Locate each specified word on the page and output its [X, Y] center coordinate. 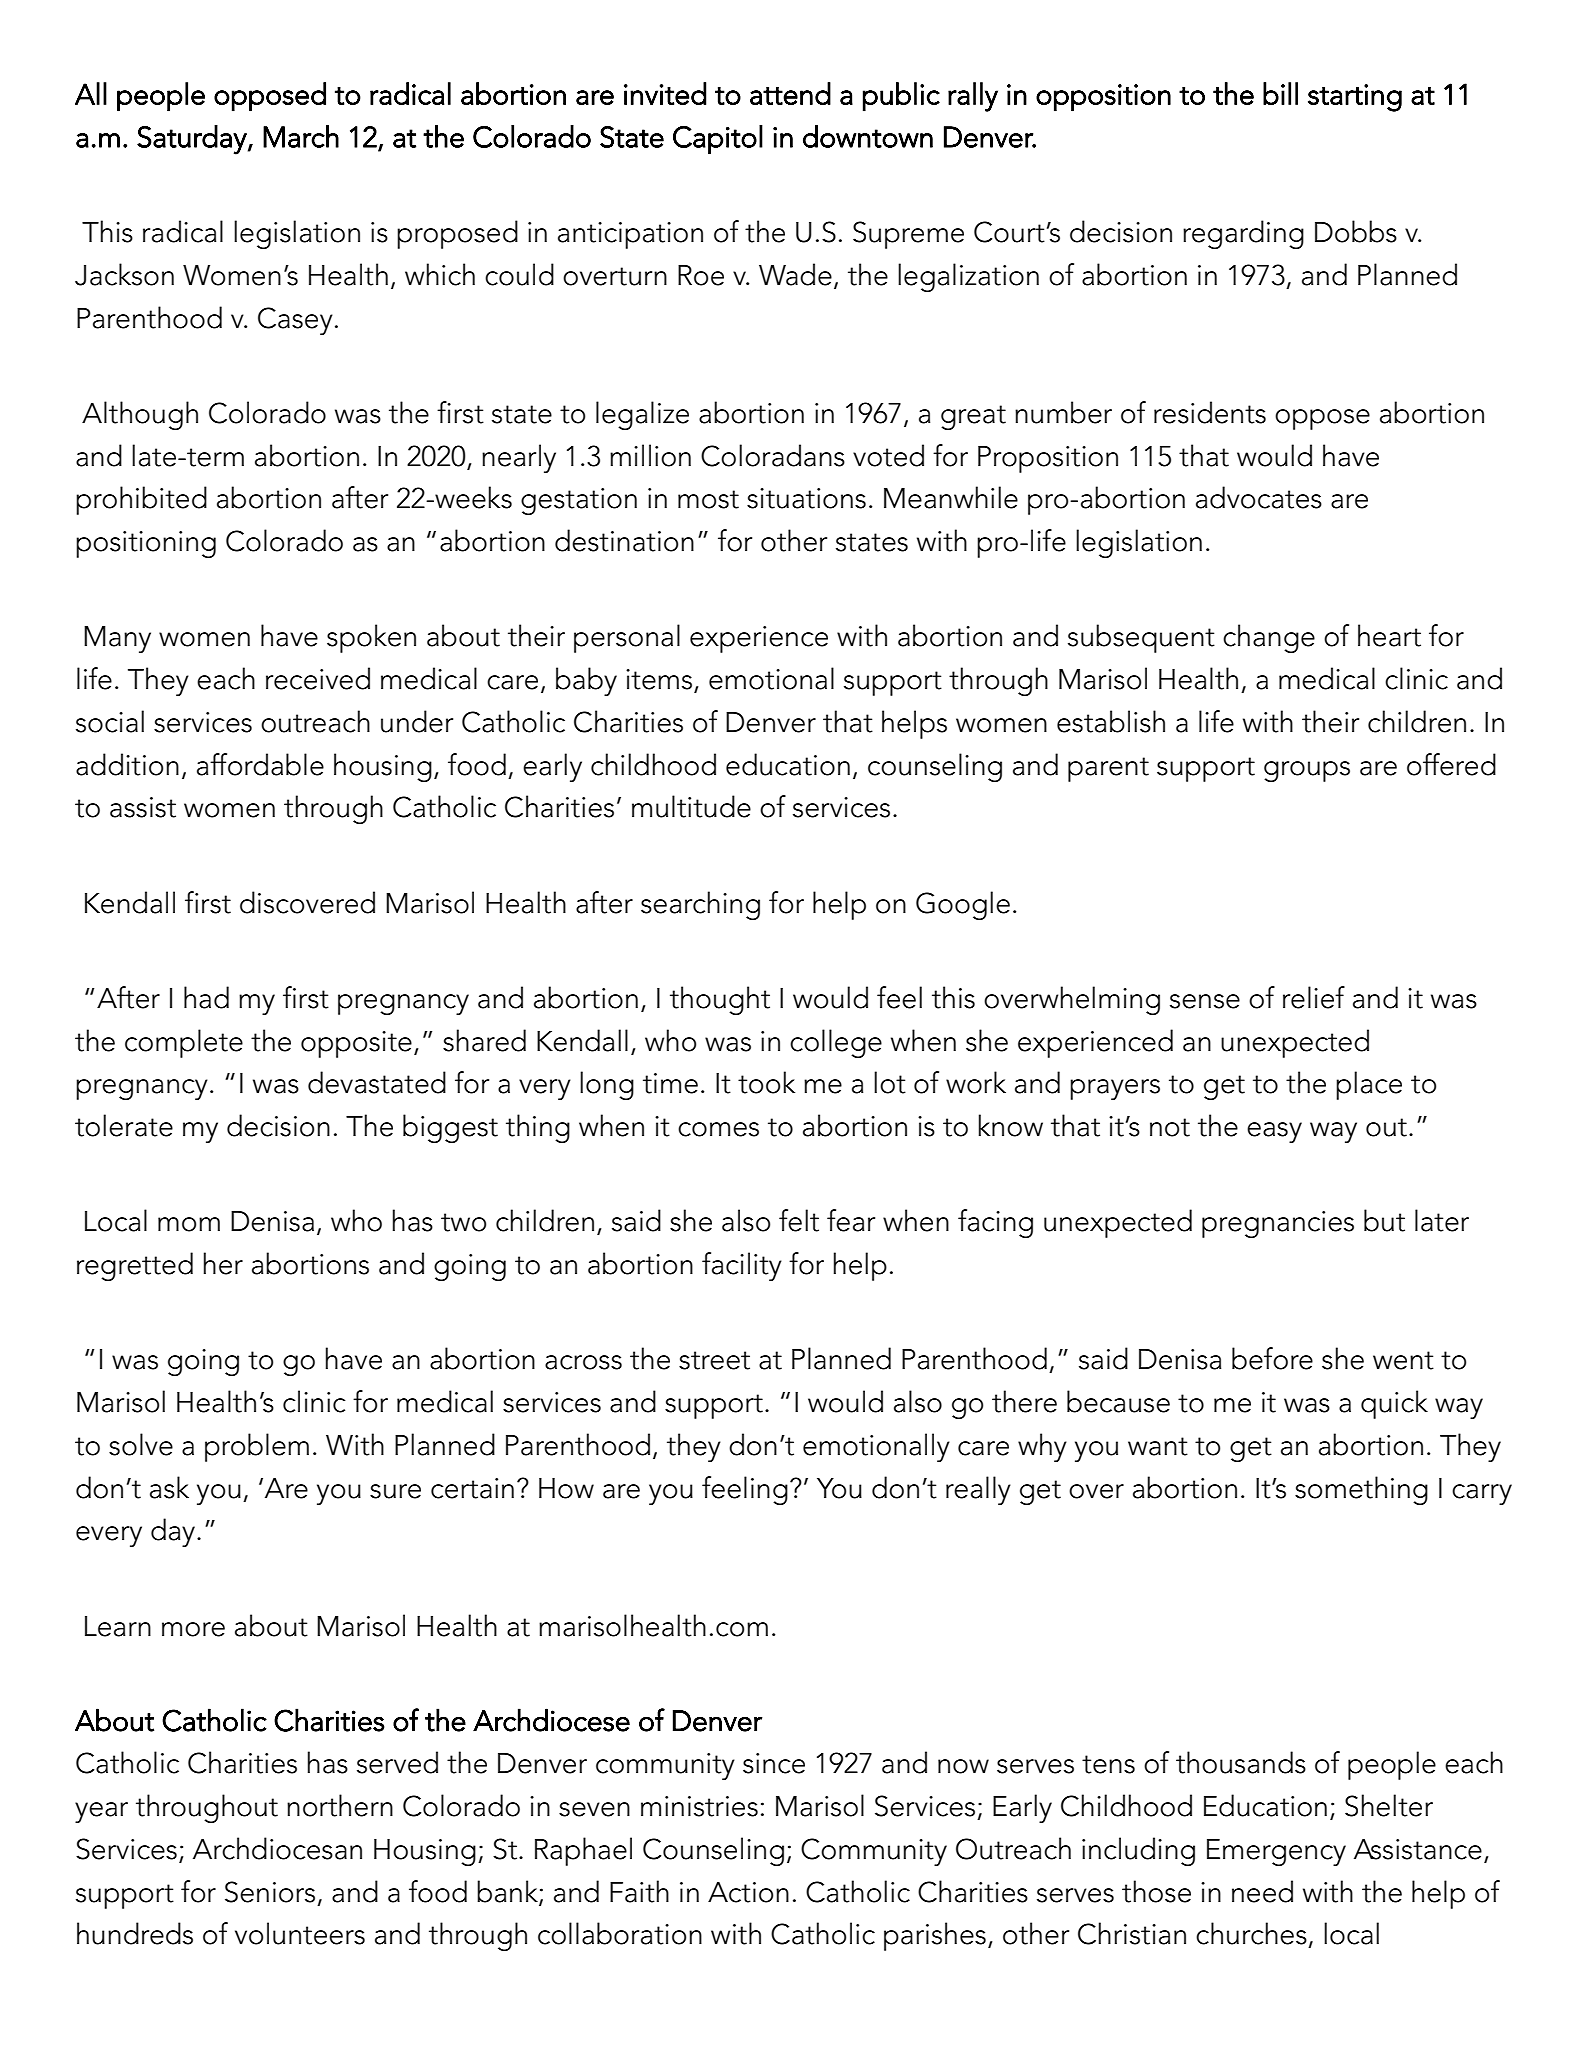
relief [1314, 997]
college [836, 1043]
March [301, 136]
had [206, 997]
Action [748, 1892]
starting [1355, 98]
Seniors [270, 1892]
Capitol [718, 139]
